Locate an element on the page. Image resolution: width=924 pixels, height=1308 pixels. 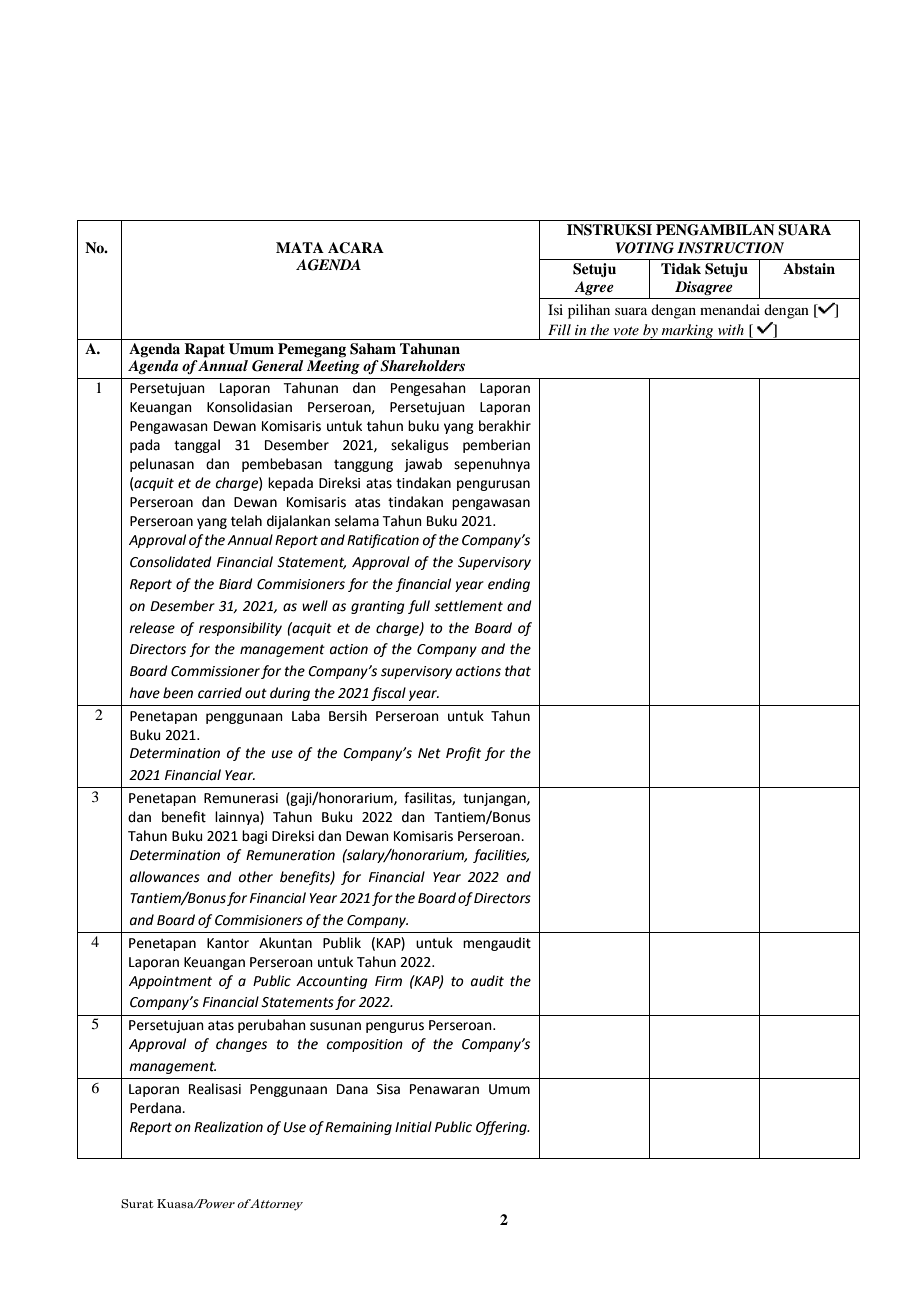
ending is located at coordinates (509, 585).
